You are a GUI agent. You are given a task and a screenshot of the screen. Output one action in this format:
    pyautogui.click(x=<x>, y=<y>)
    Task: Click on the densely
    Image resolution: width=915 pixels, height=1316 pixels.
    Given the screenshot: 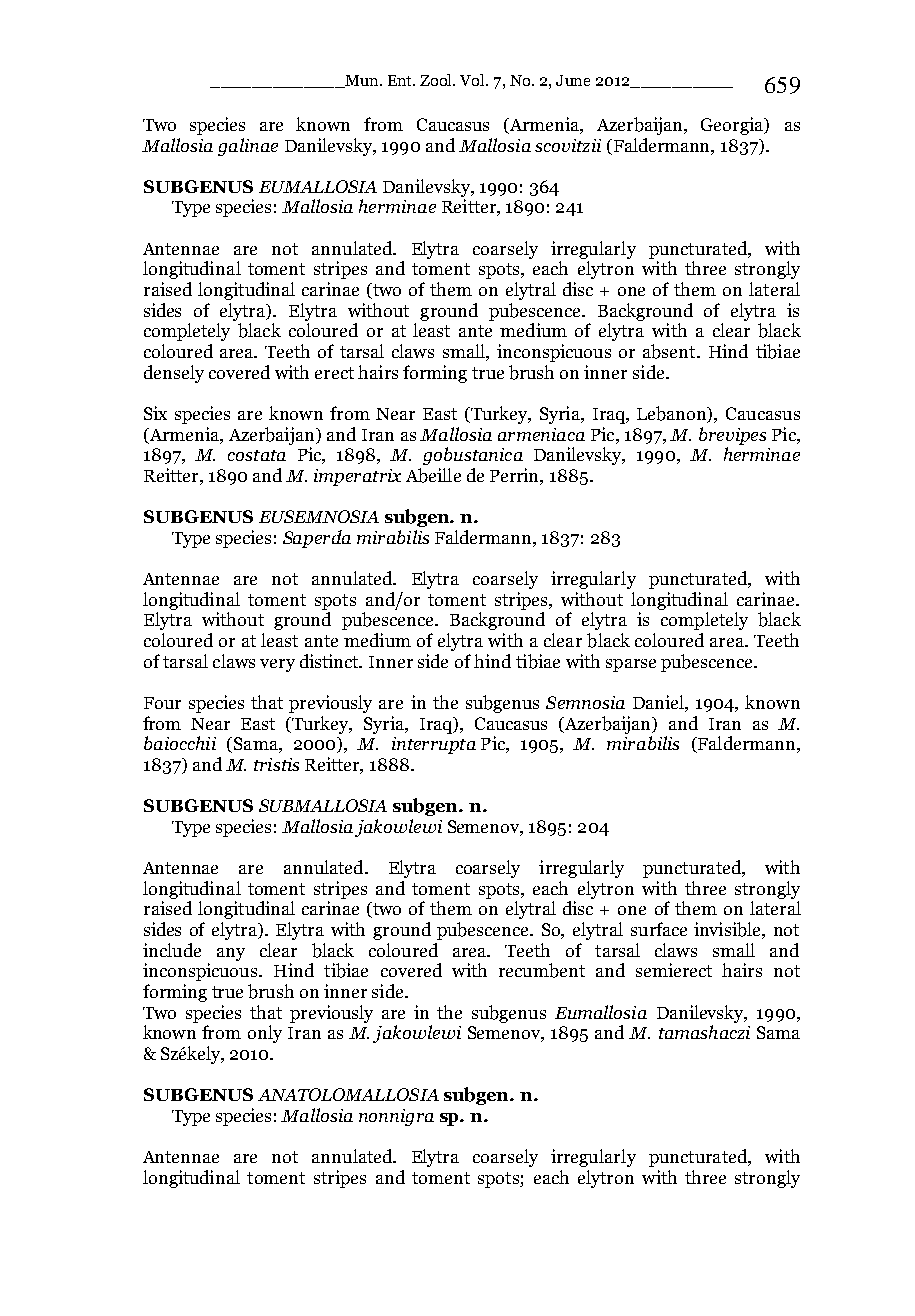 What is the action you would take?
    pyautogui.click(x=174, y=374)
